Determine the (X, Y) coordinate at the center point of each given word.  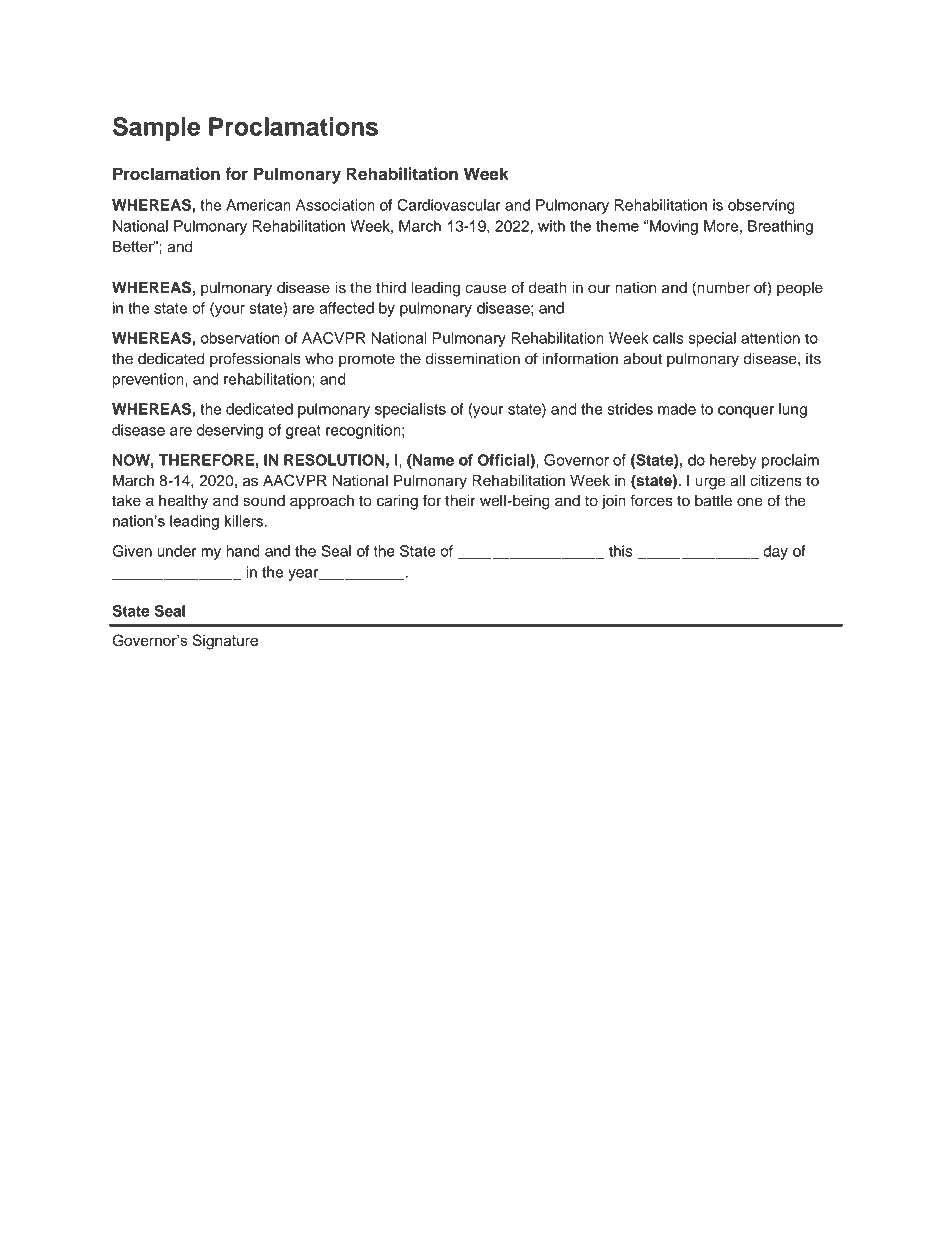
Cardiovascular (449, 205)
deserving (230, 431)
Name (432, 460)
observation (240, 338)
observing (761, 206)
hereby (733, 461)
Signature (225, 642)
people (800, 289)
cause (485, 289)
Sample (156, 129)
